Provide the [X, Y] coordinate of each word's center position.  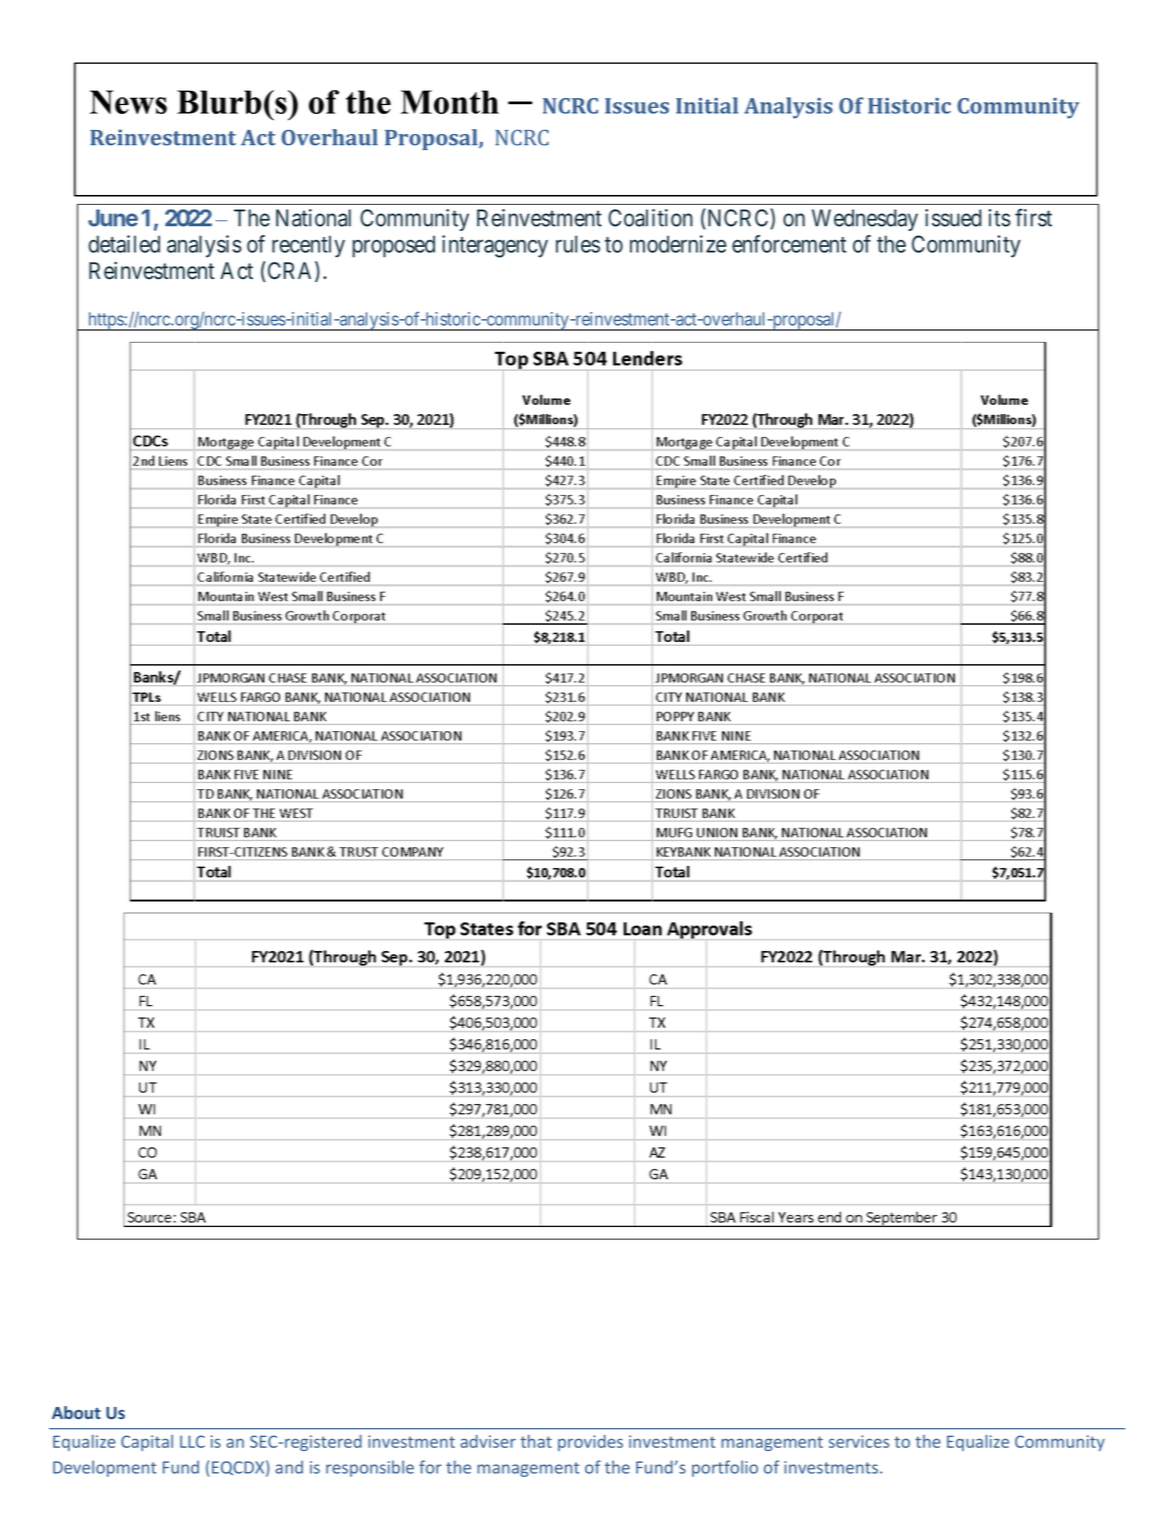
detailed [124, 244]
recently [308, 247]
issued [953, 218]
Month [450, 102]
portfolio [725, 1468]
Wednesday [865, 220]
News [128, 102]
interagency [495, 246]
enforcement [789, 244]
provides [590, 1443]
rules [578, 244]
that [536, 1441]
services [859, 1441]
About [76, 1412]
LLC [192, 1441]
